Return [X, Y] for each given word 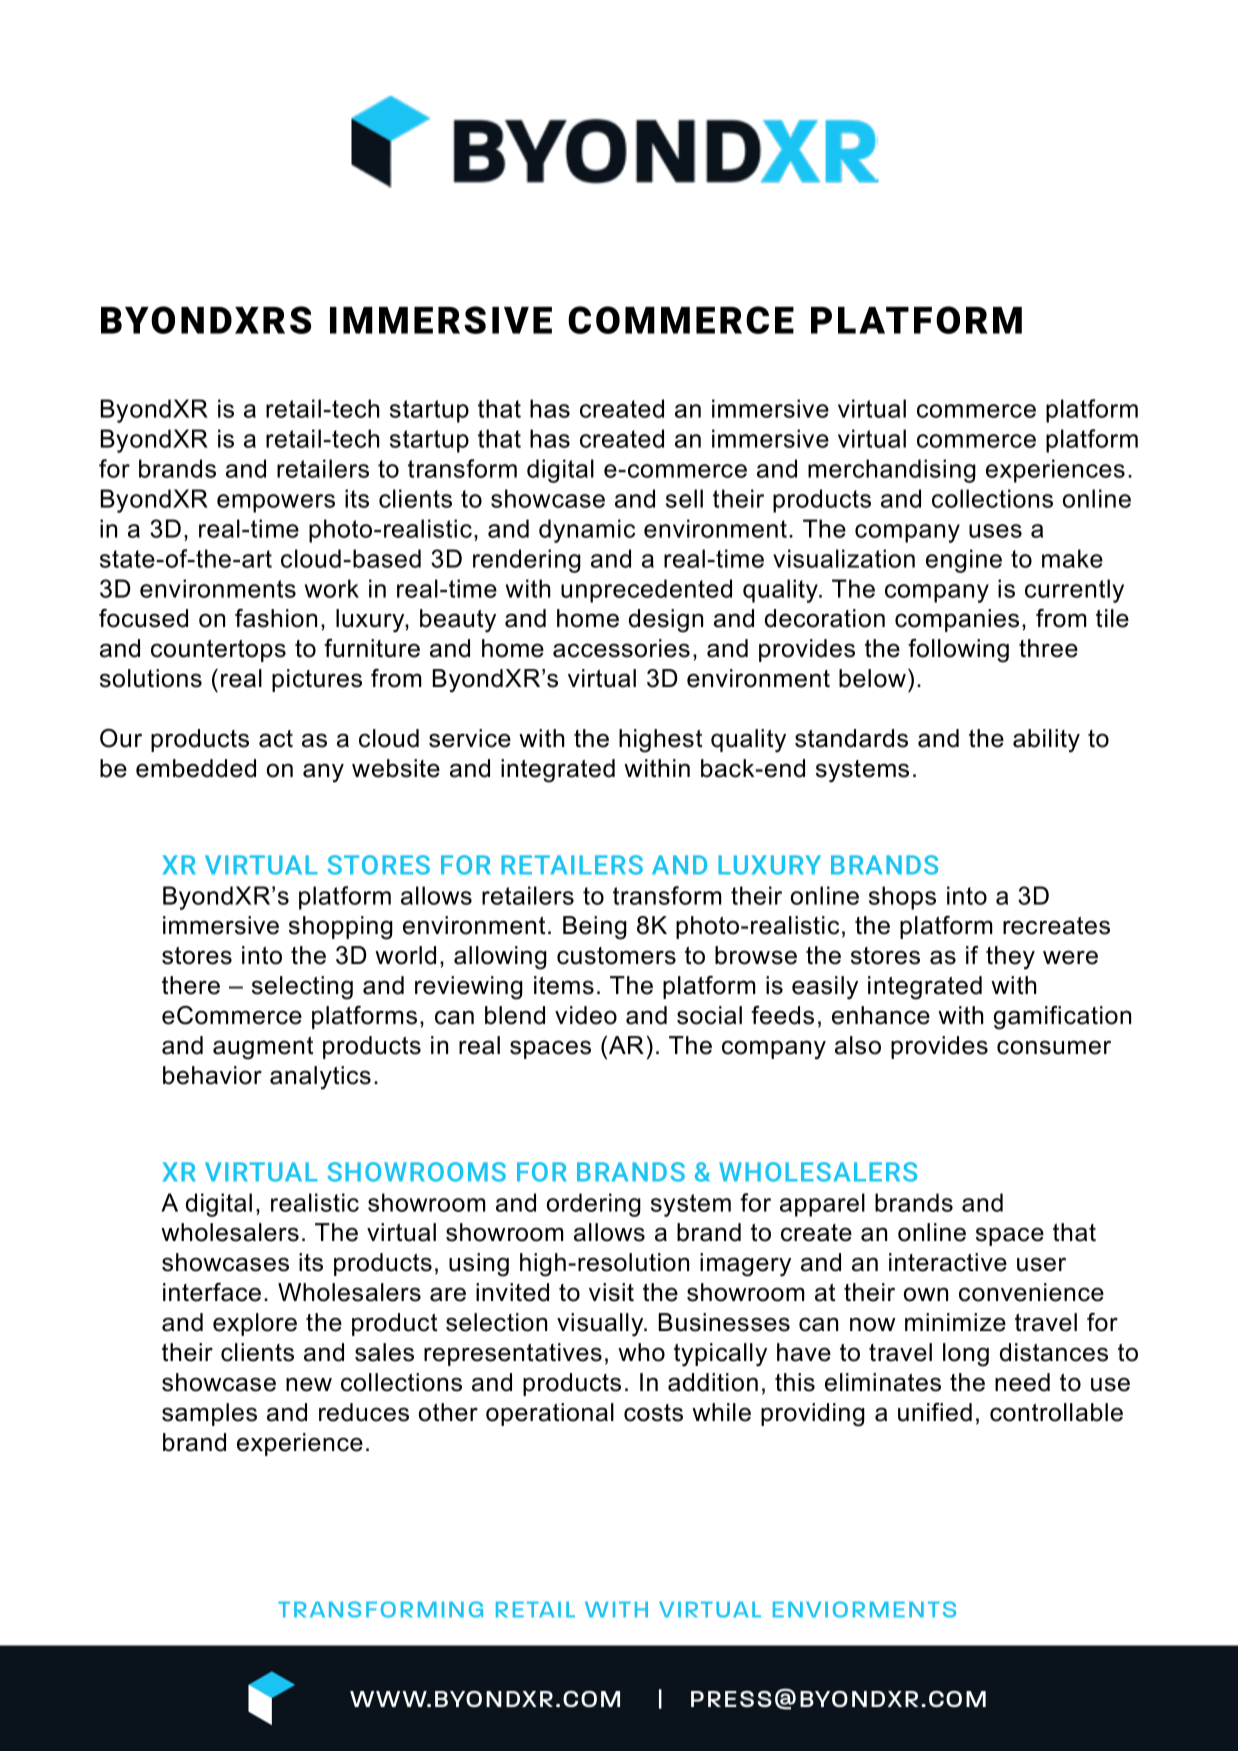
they [1010, 958]
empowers [276, 503]
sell [684, 498]
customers [616, 956]
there [191, 985]
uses [995, 531]
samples [209, 1414]
